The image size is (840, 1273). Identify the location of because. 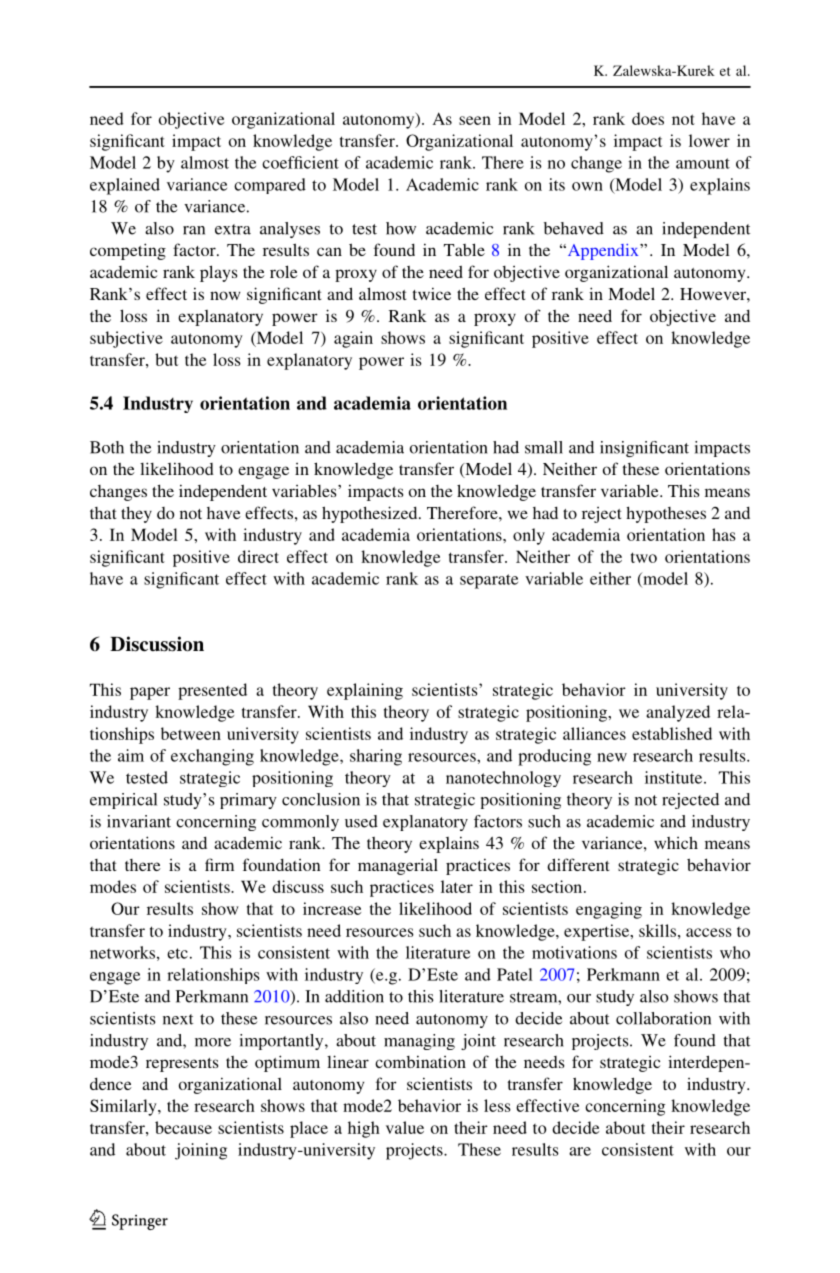
(183, 1127).
